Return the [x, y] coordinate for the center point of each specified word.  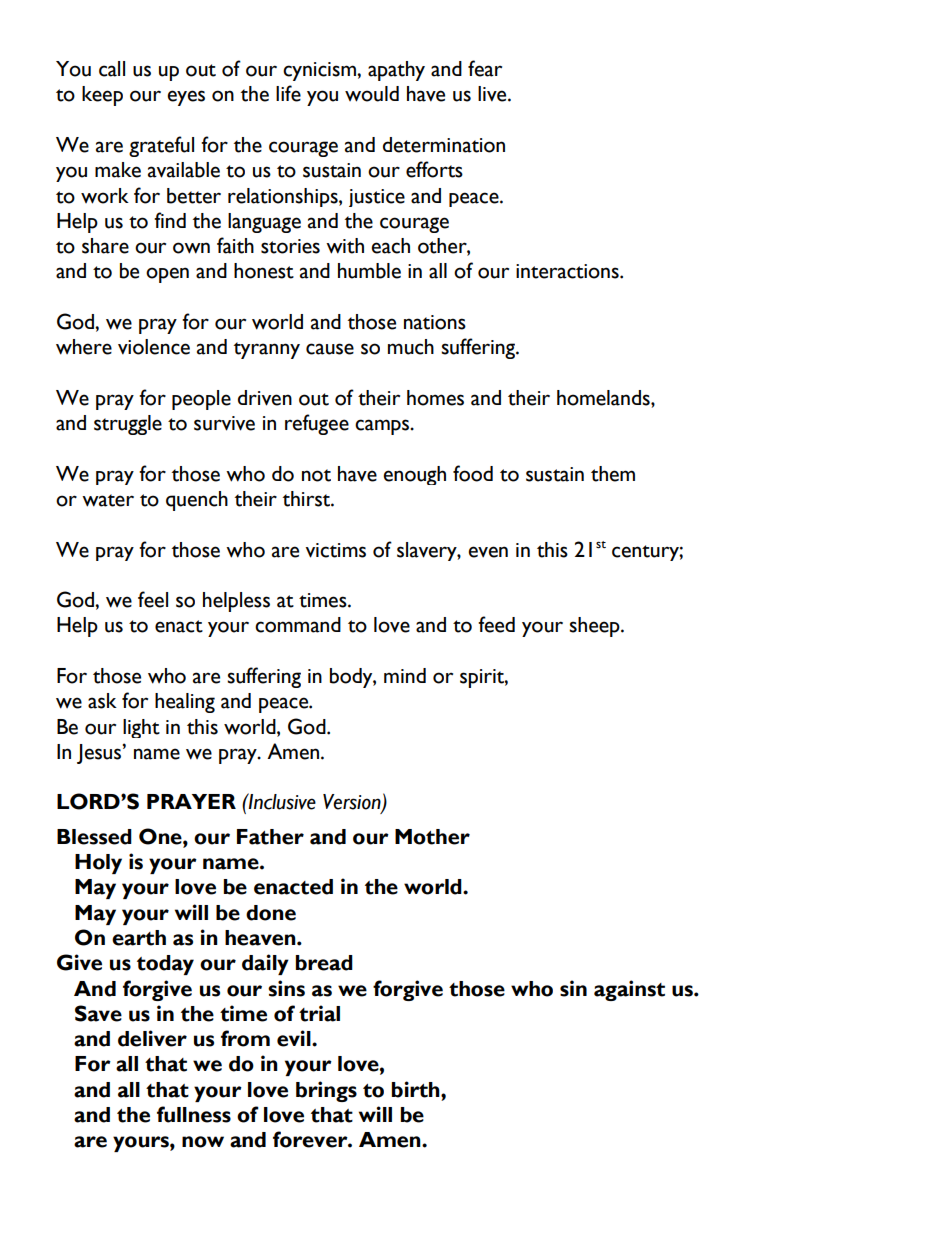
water [108, 500]
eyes [186, 98]
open [167, 275]
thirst [307, 499]
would [372, 94]
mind [405, 675]
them [613, 474]
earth [139, 938]
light [141, 728]
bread [324, 963]
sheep [595, 627]
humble [369, 271]
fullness [194, 1114]
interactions [568, 271]
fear [485, 68]
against [629, 990]
